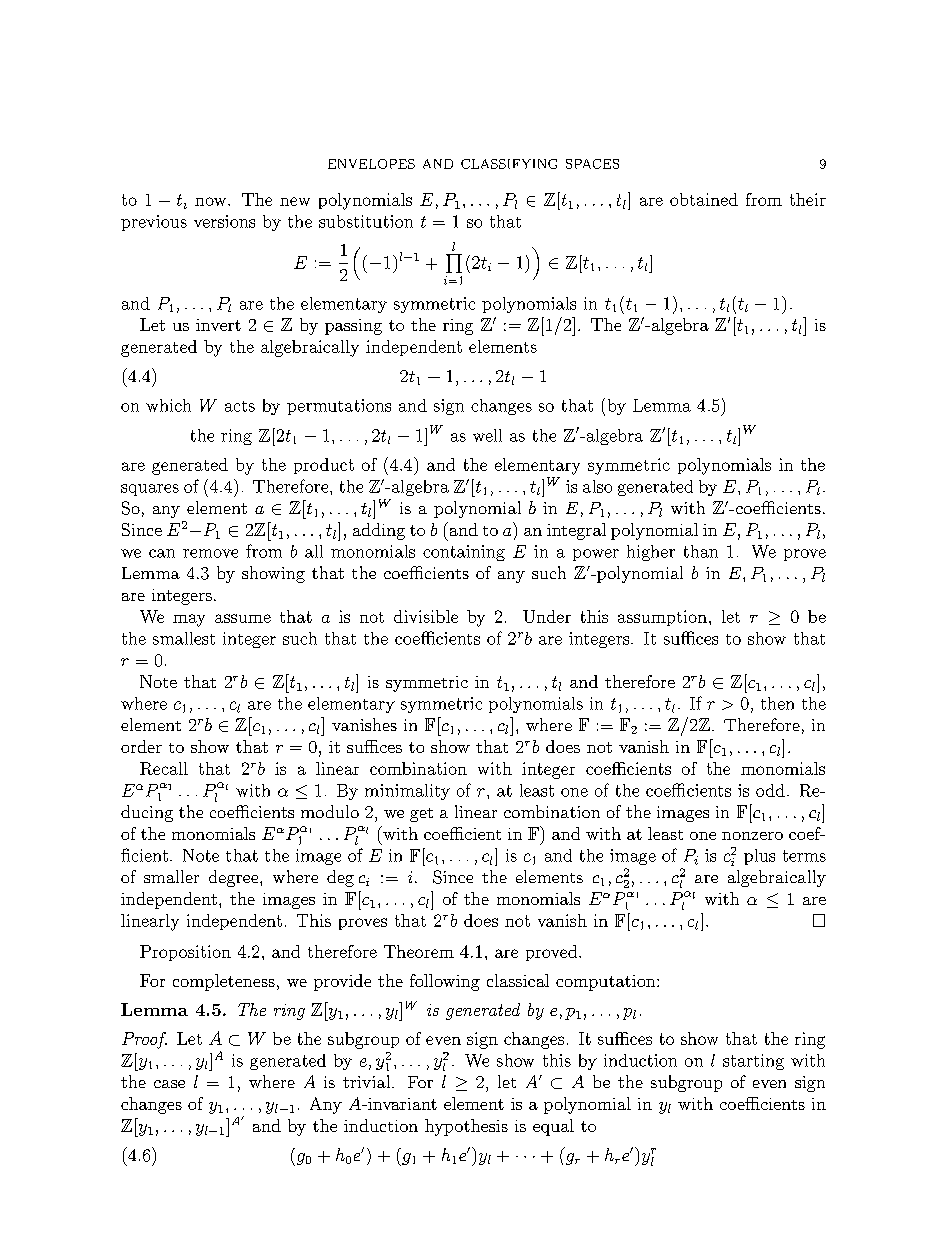 The height and width of the screenshot is (1233, 952). I want to click on obtained, so click(704, 199).
